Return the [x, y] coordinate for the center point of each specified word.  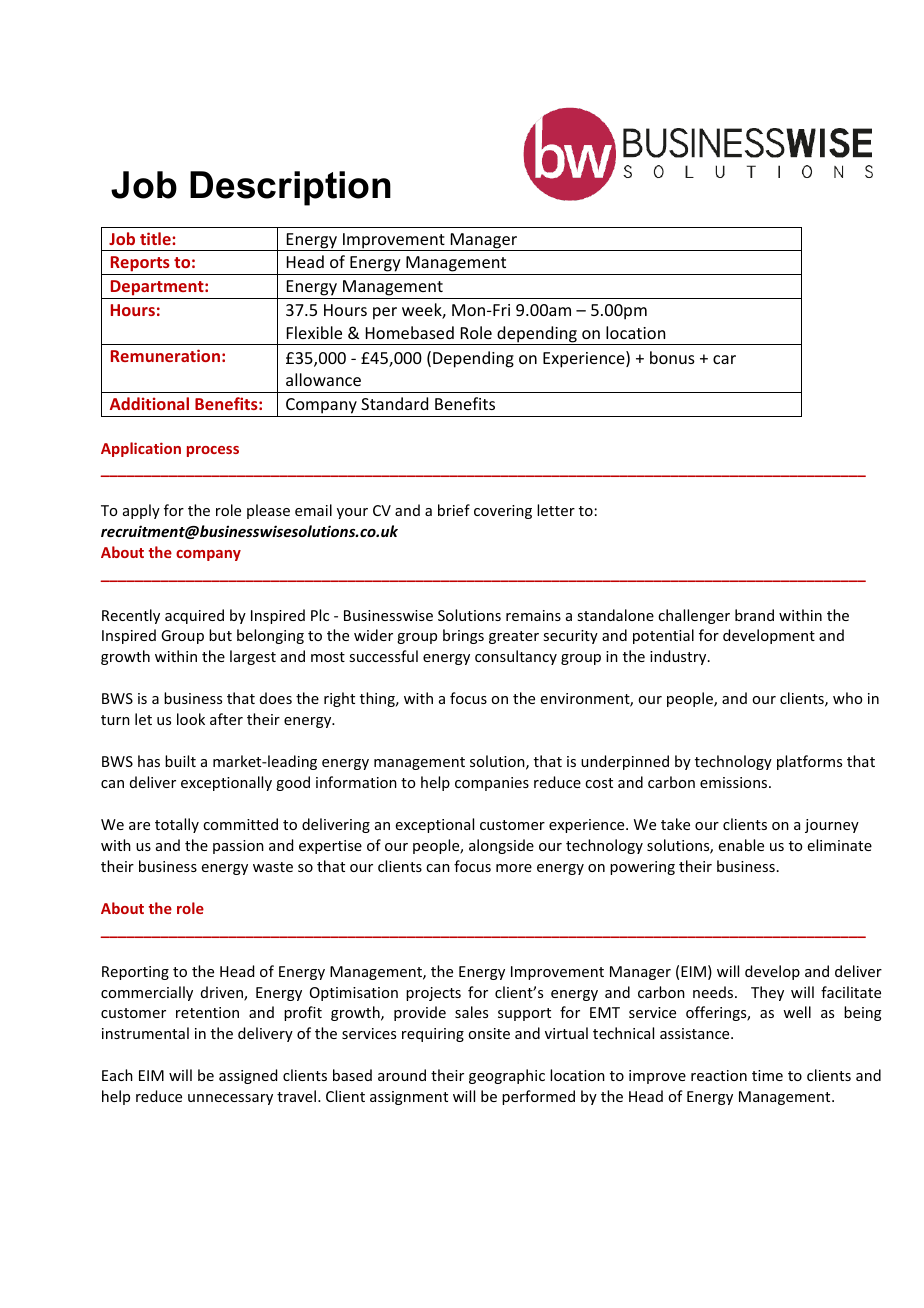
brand [754, 615]
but [220, 635]
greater [514, 637]
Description [290, 188]
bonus [672, 357]
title [156, 238]
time [767, 1075]
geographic [507, 1076]
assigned [248, 1076]
